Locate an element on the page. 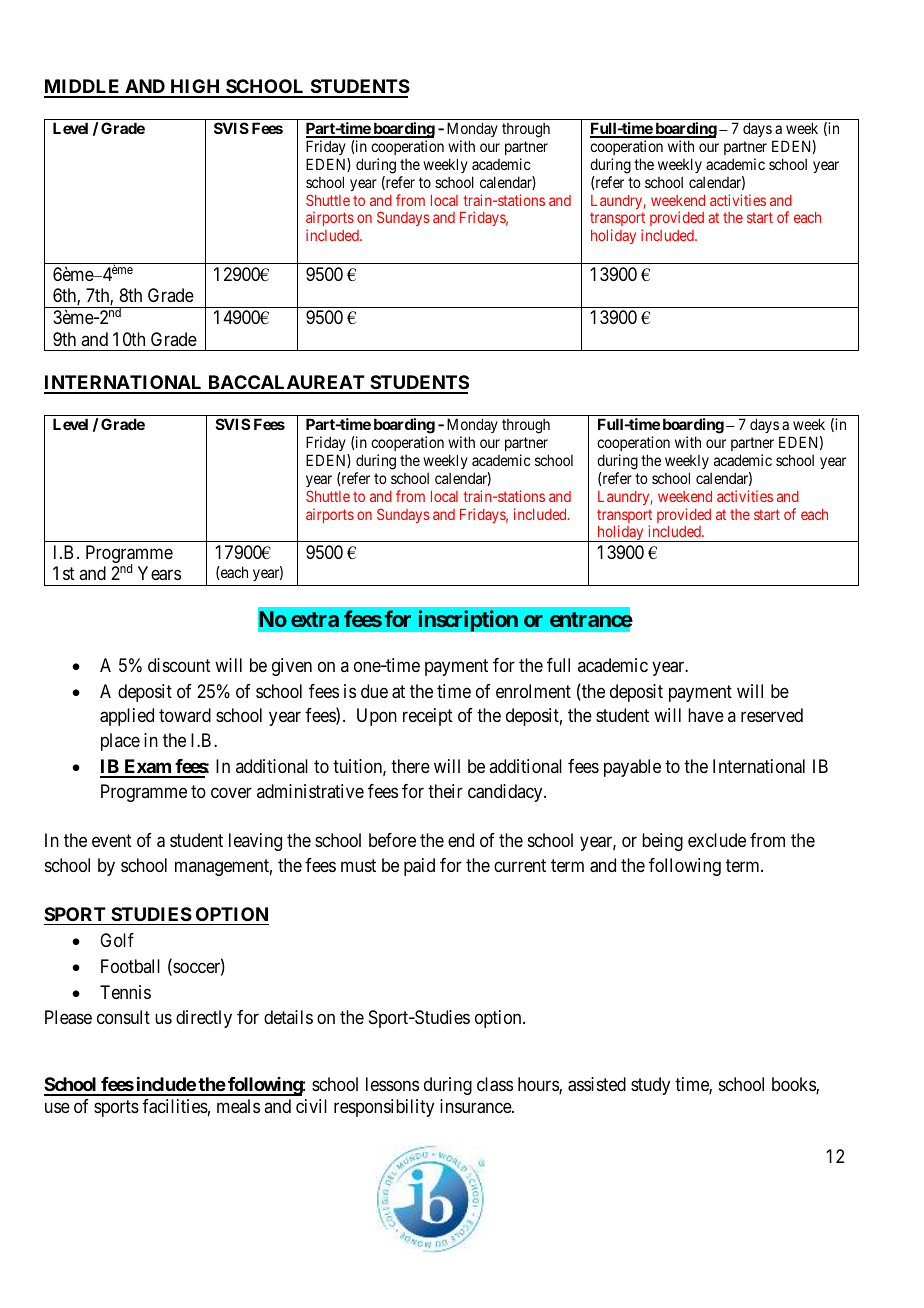  extra is located at coordinates (315, 619).
